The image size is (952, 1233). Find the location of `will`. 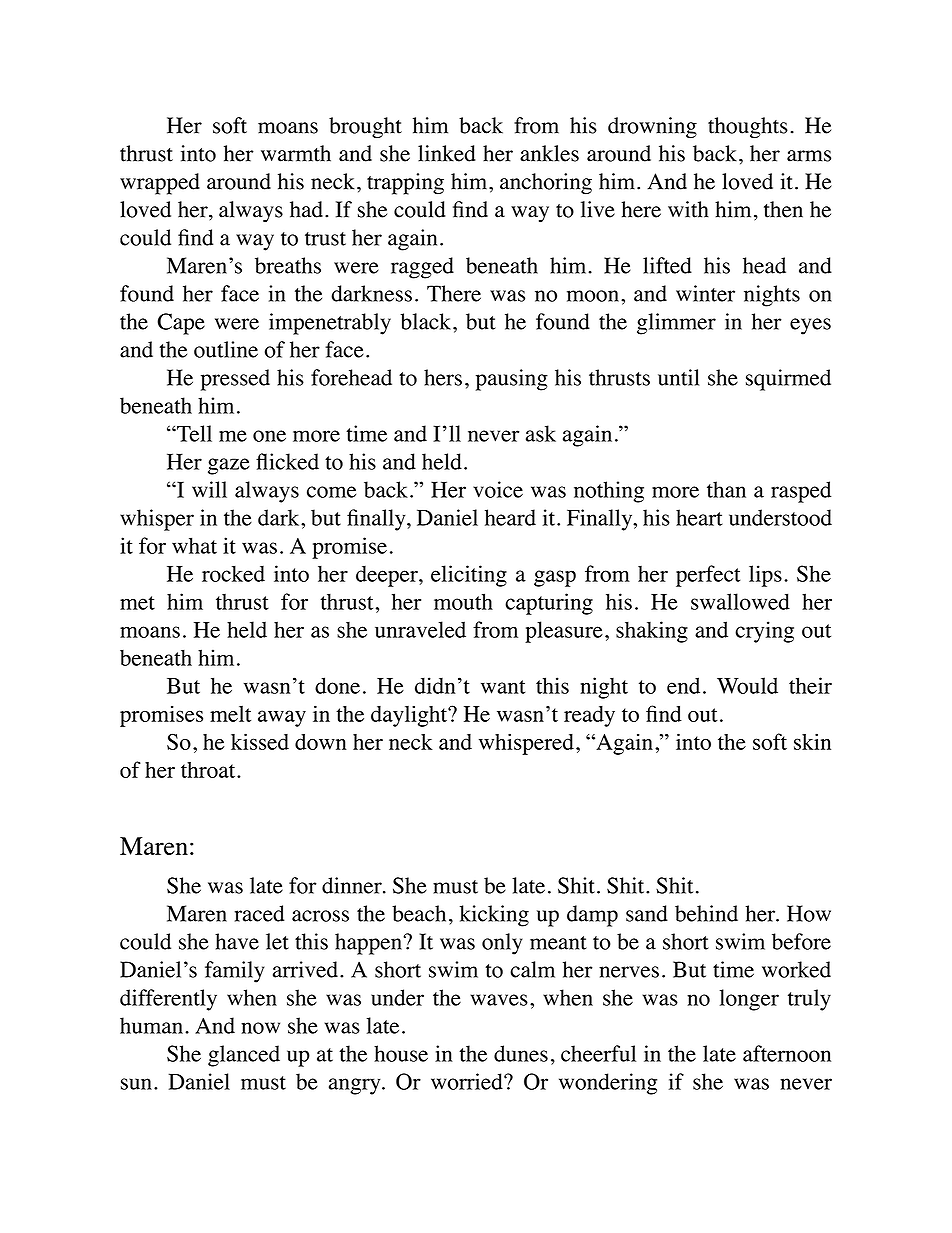

will is located at coordinates (209, 489).
